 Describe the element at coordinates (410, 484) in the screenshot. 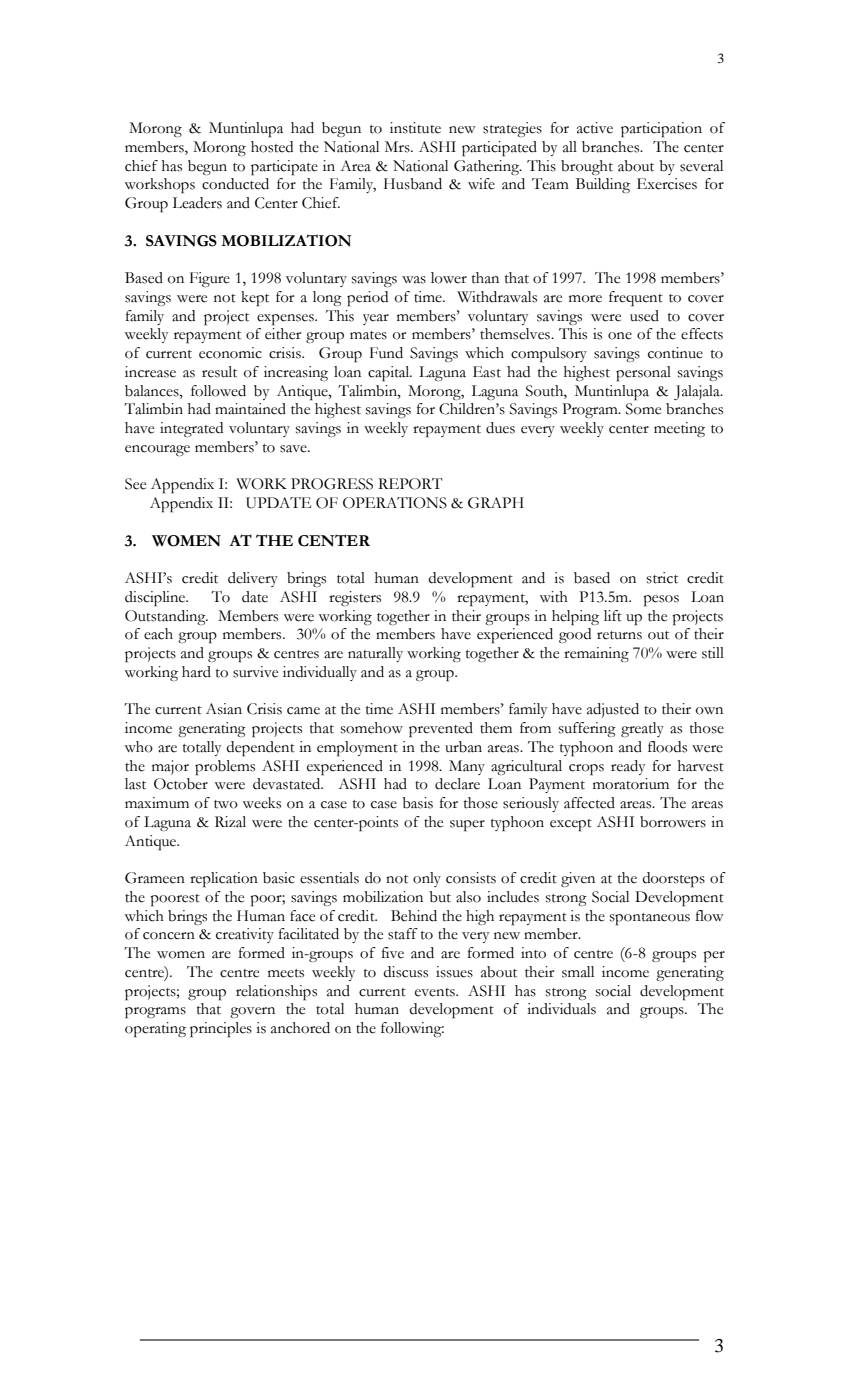

I see `REPORT` at that location.
